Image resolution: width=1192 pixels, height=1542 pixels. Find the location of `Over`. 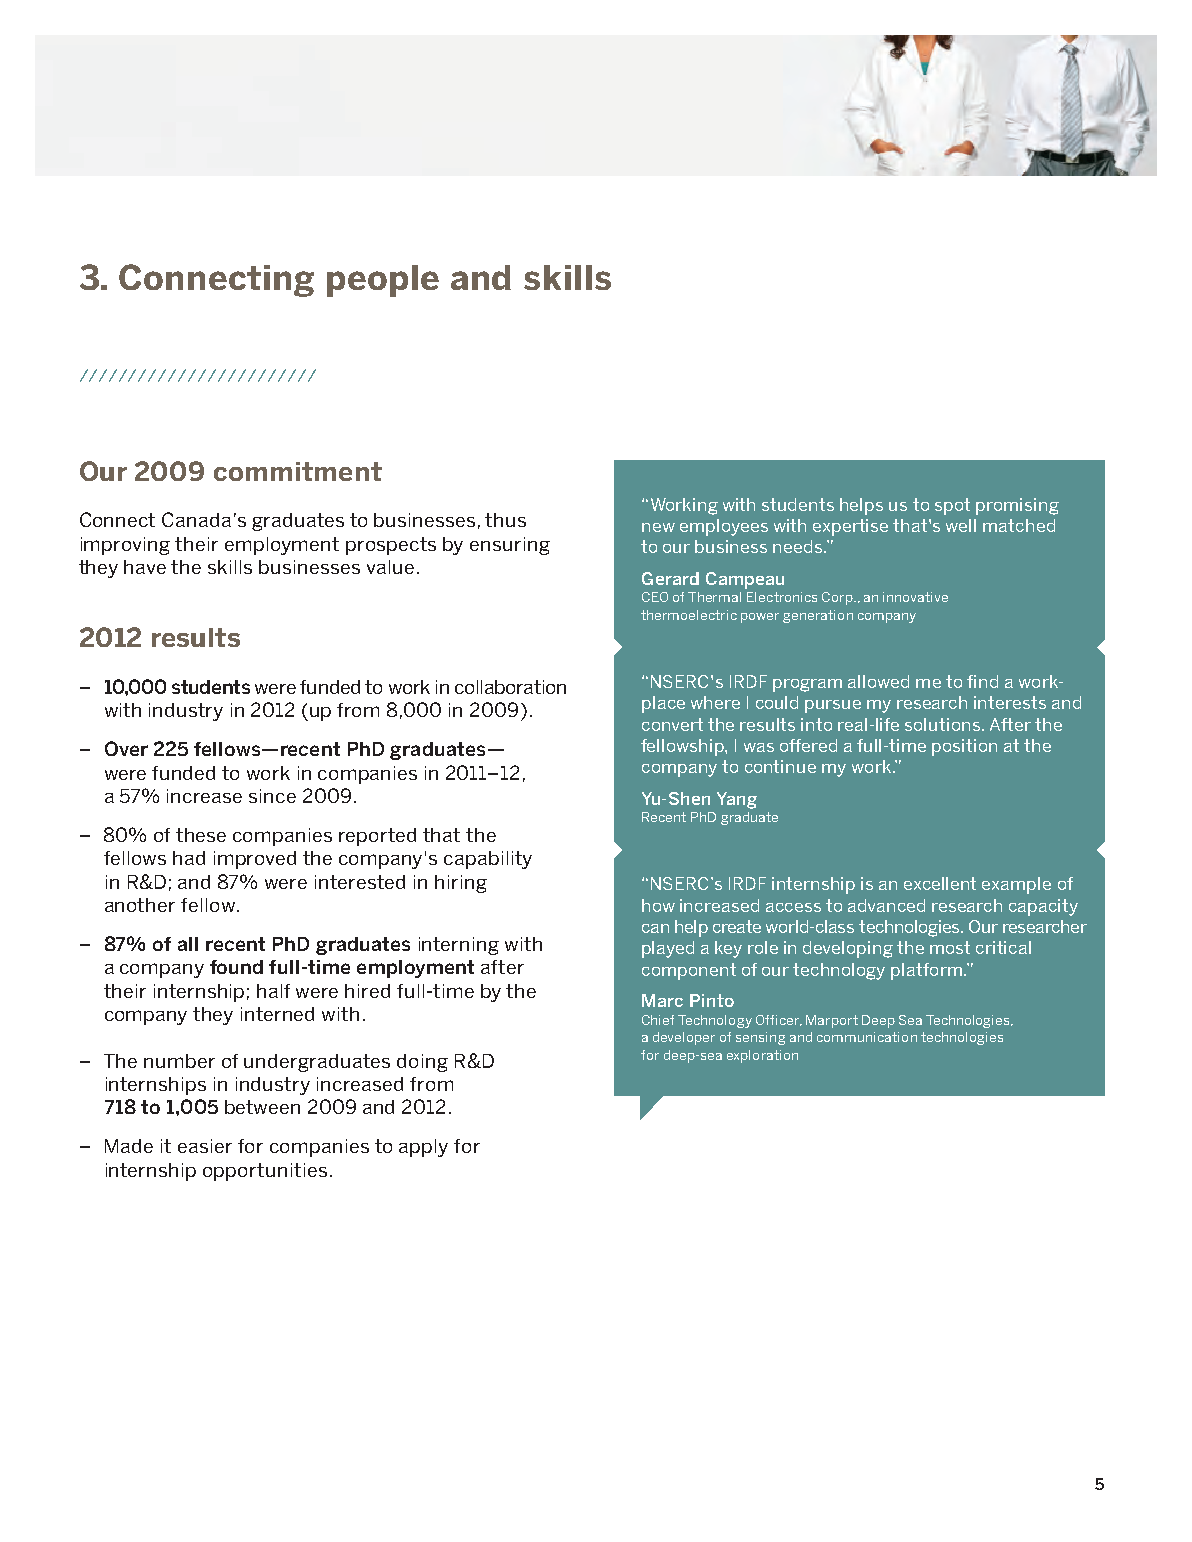

Over is located at coordinates (126, 748).
